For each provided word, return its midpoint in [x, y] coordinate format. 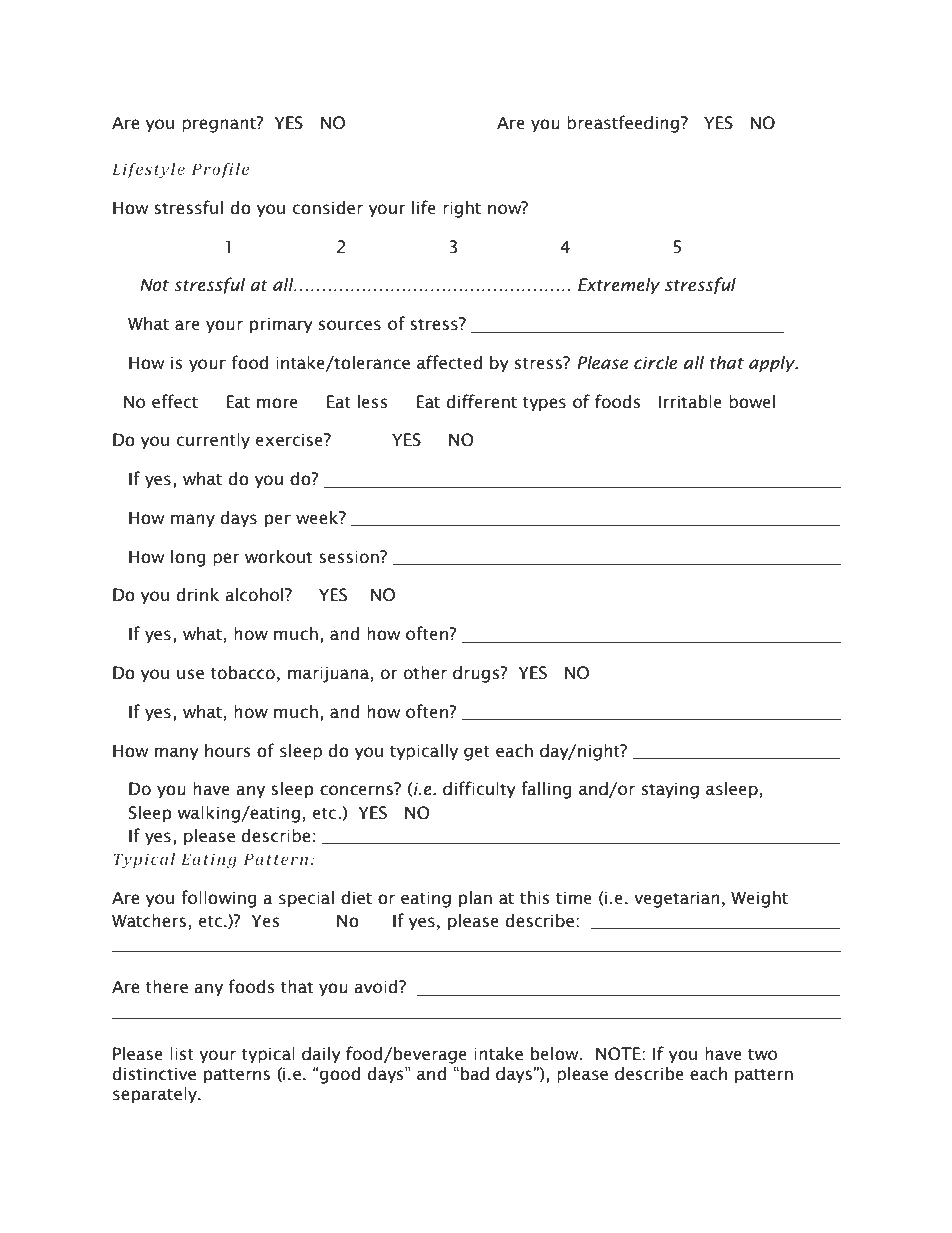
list [182, 1054]
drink [198, 595]
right [462, 209]
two [762, 1055]
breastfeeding [624, 124]
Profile [220, 171]
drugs [477, 674]
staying [670, 790]
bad [475, 1074]
